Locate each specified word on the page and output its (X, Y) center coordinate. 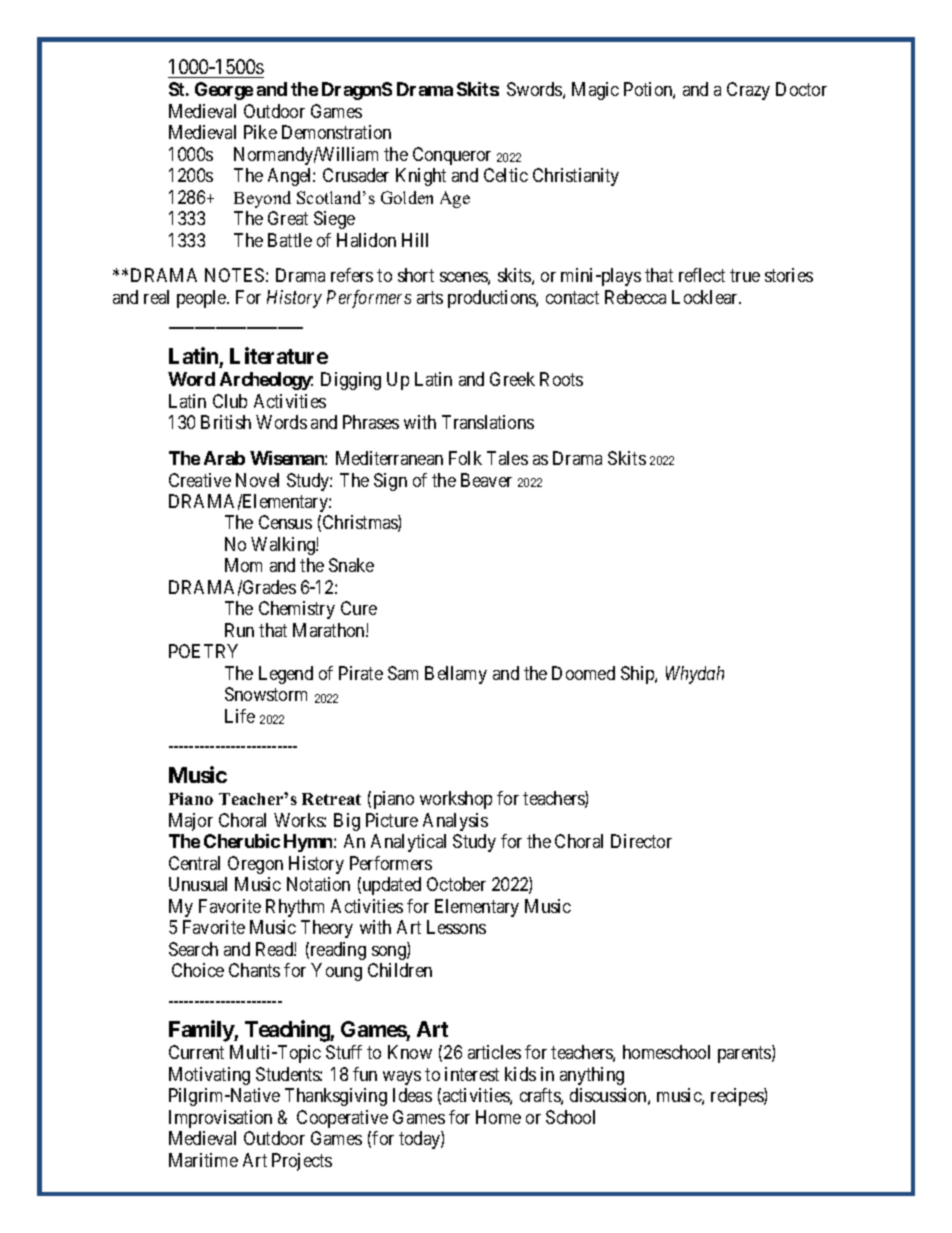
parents (745, 1055)
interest (472, 1074)
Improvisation (220, 1119)
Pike (260, 132)
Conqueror (452, 156)
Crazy (748, 91)
